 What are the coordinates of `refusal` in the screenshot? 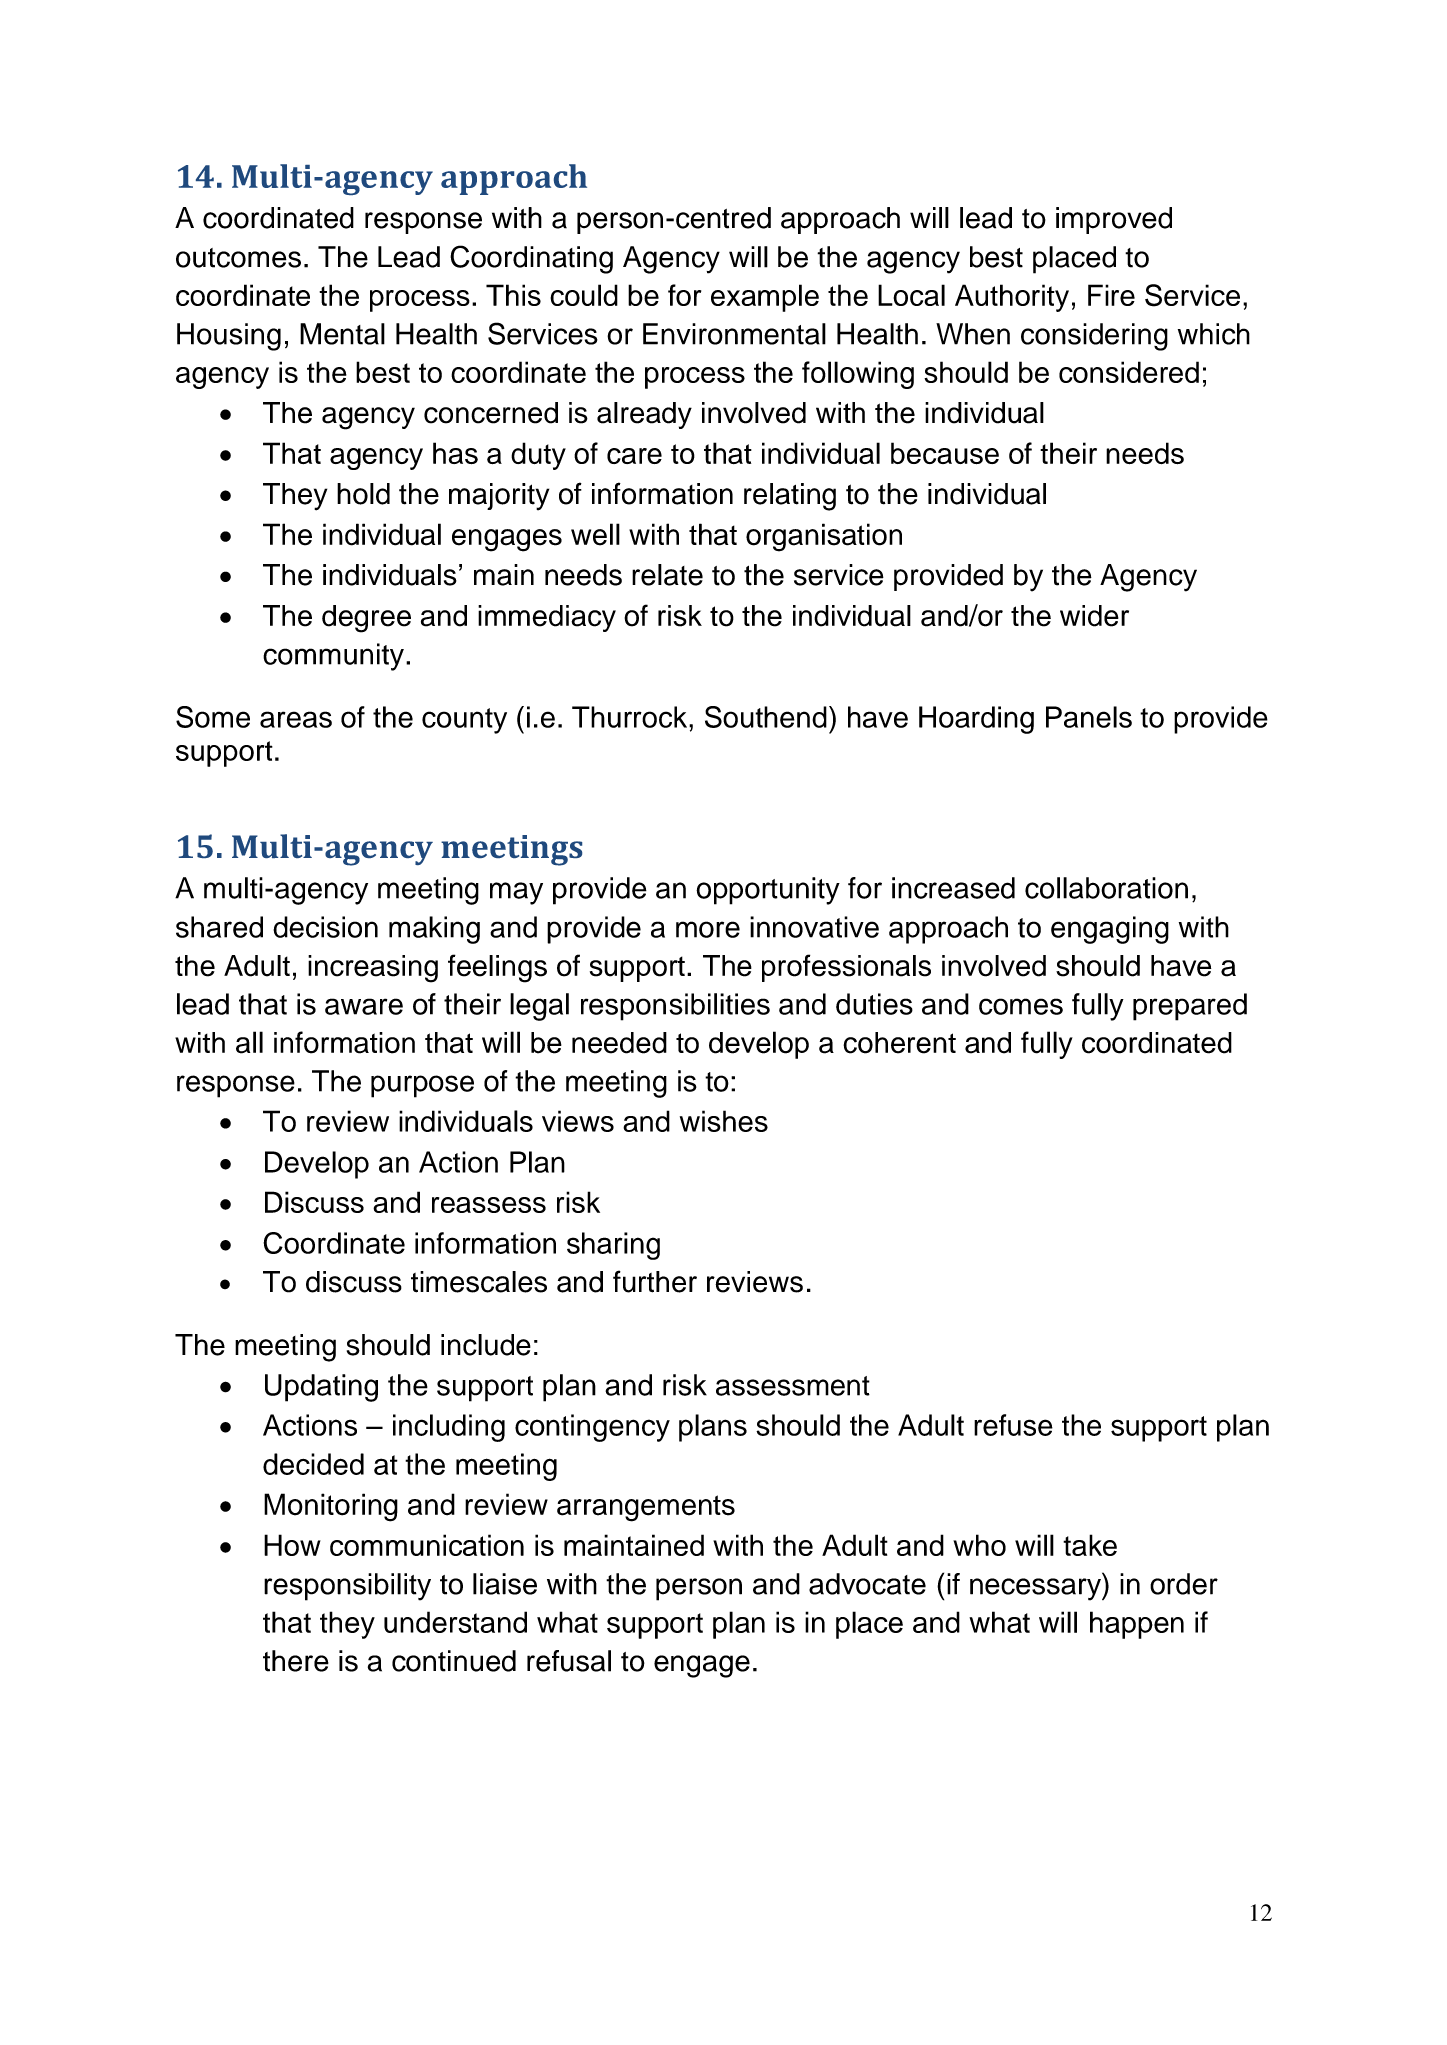 It's located at (569, 1661).
